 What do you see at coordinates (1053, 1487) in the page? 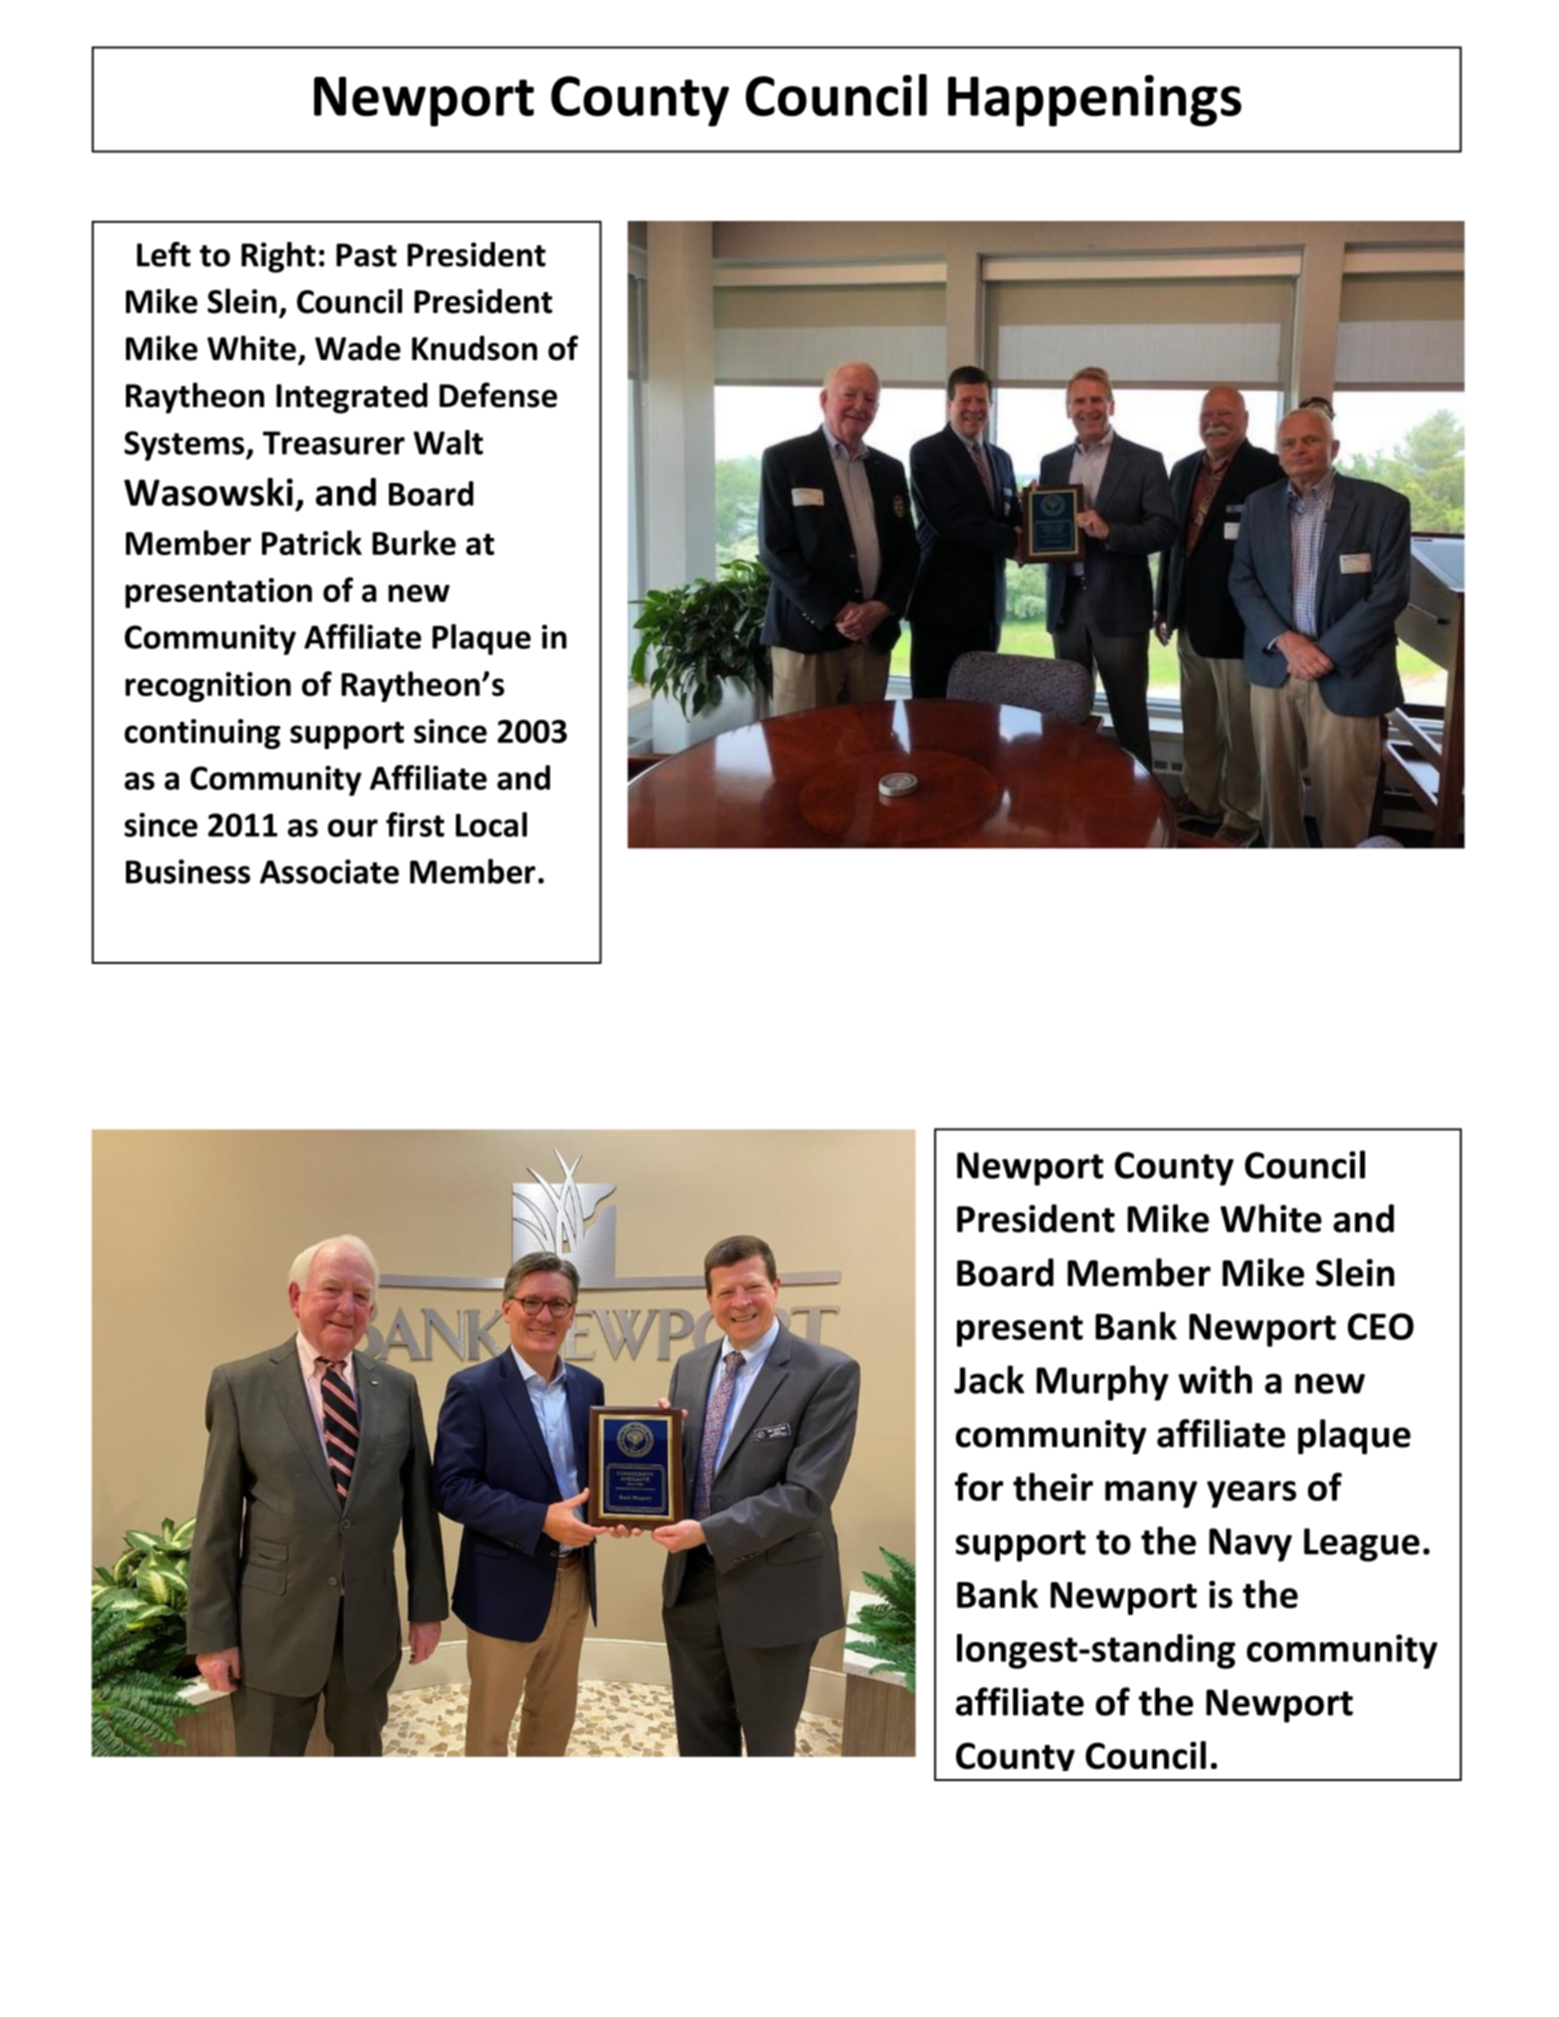
I see `their` at bounding box center [1053, 1487].
